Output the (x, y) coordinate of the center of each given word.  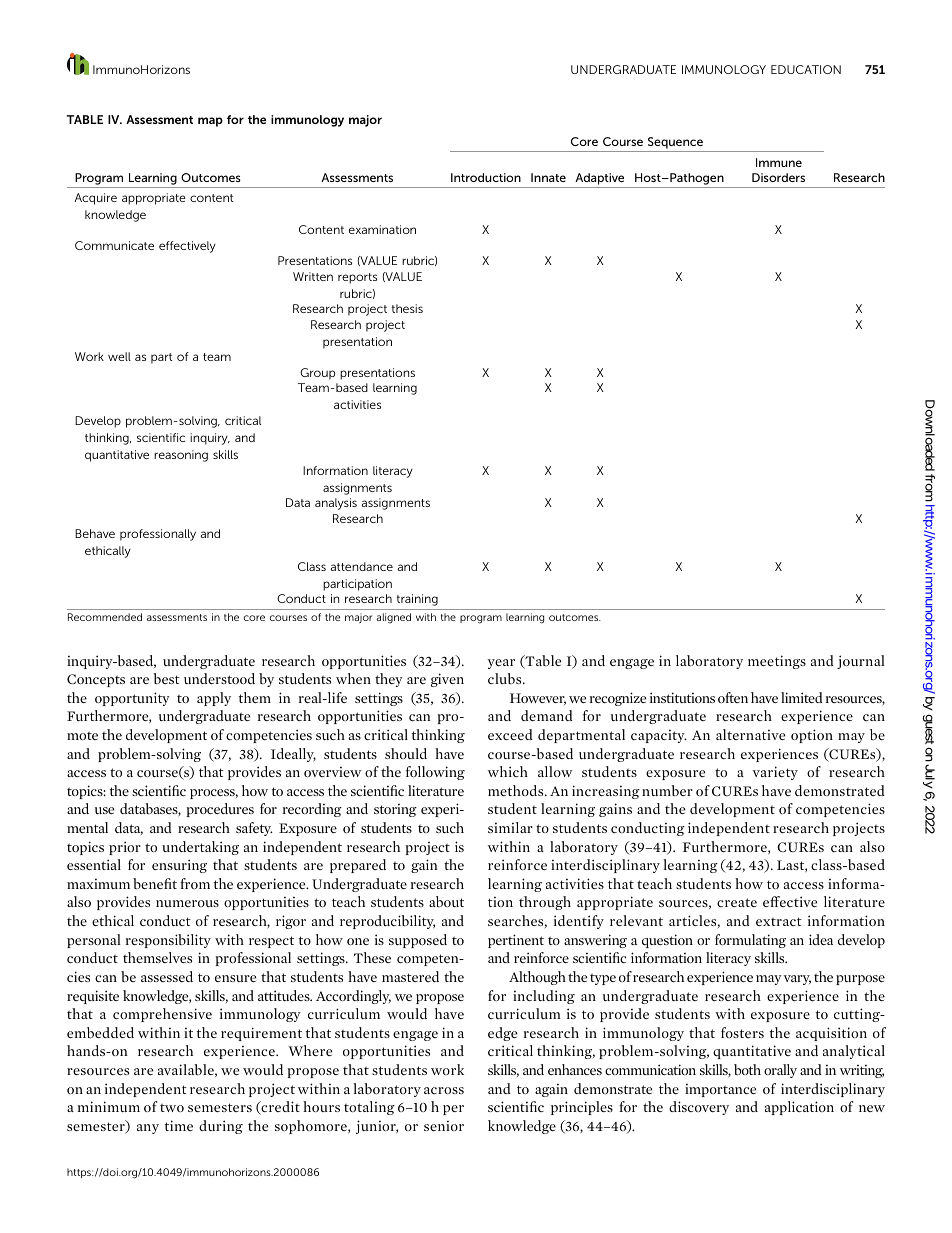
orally (780, 1071)
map (210, 122)
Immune (779, 162)
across (444, 1090)
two (172, 1108)
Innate (548, 177)
